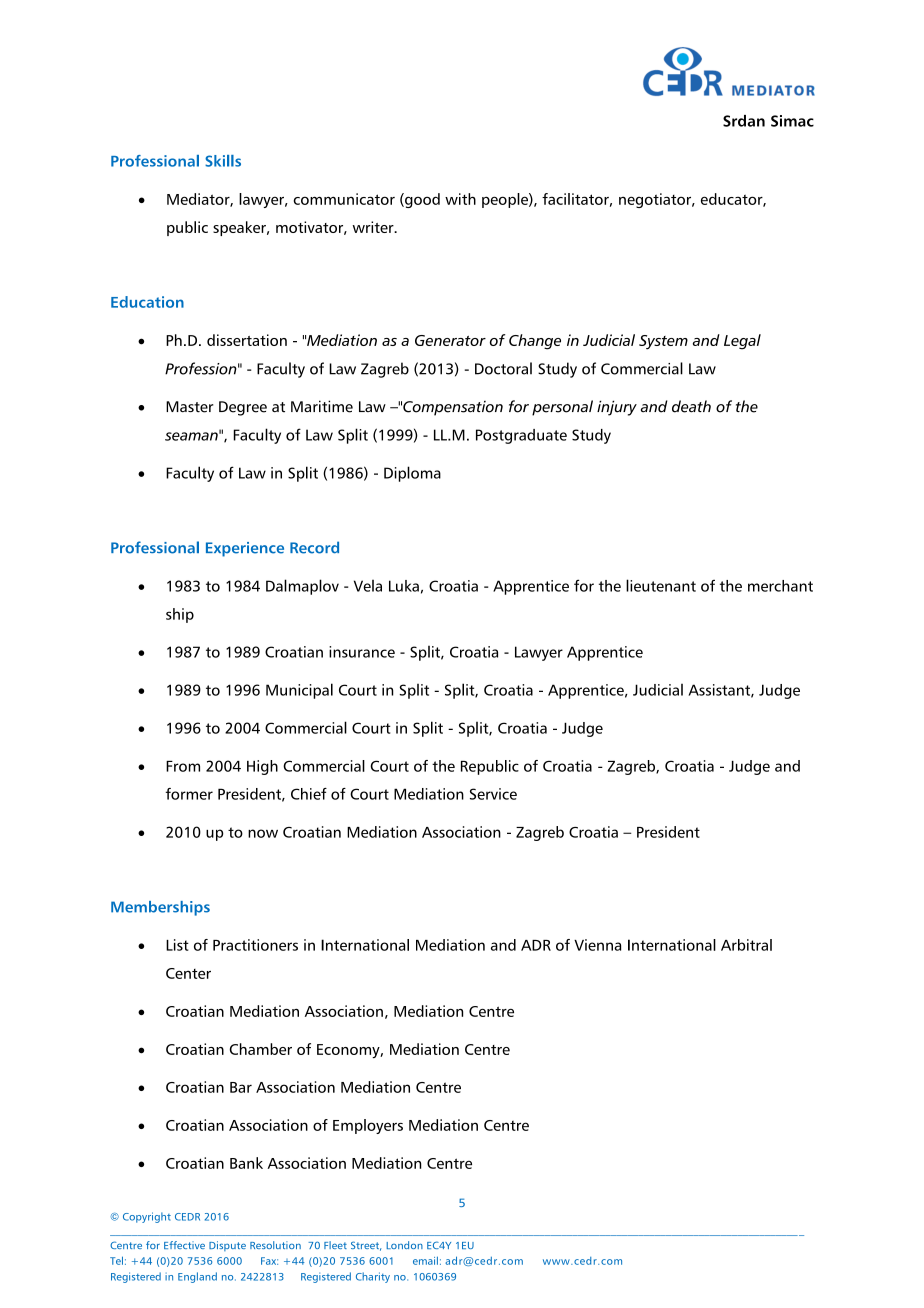 Image resolution: width=924 pixels, height=1308 pixels. I want to click on Effective, so click(184, 1245).
